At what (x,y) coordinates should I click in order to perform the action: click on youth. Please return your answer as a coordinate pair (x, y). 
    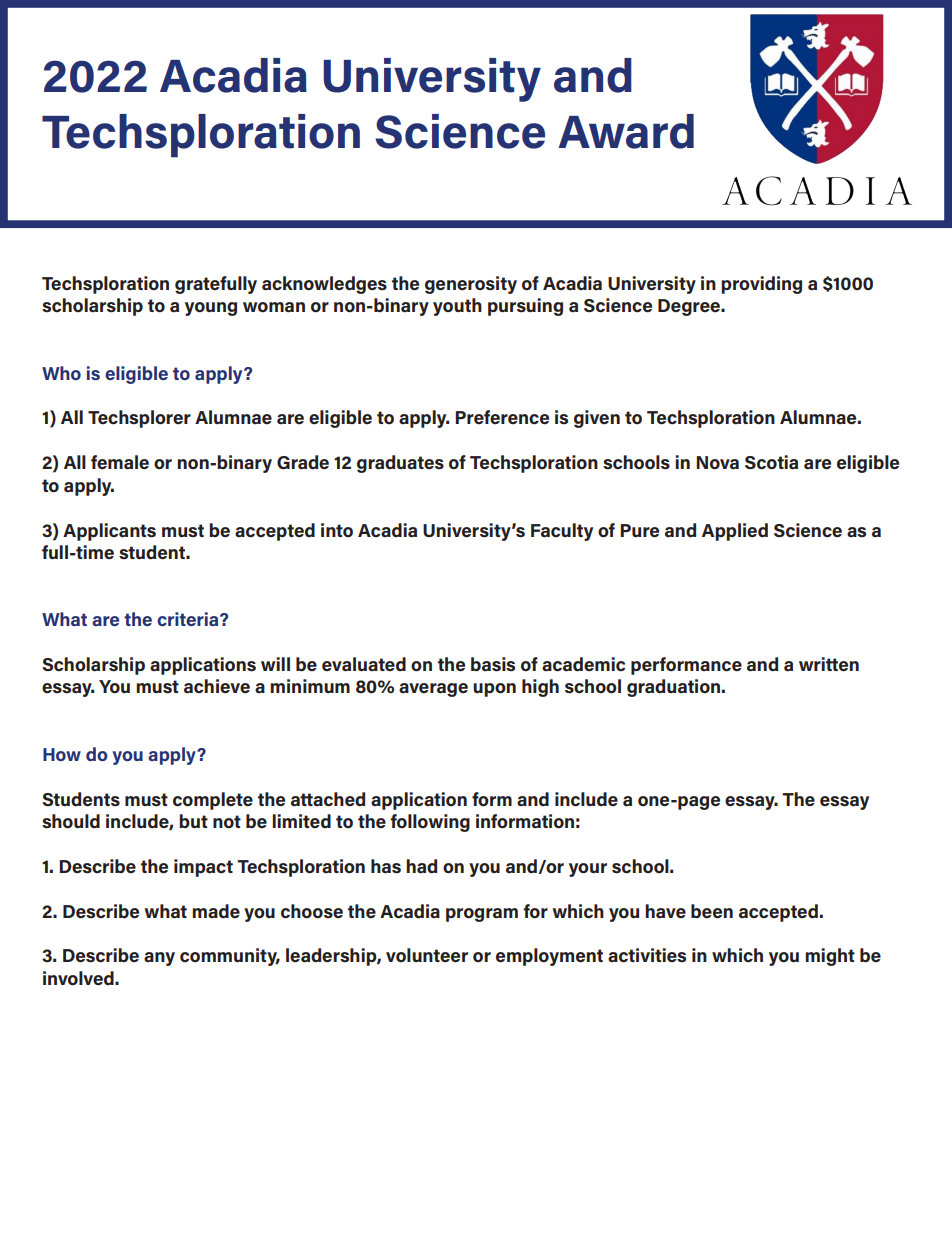
    Looking at the image, I should click on (457, 307).
